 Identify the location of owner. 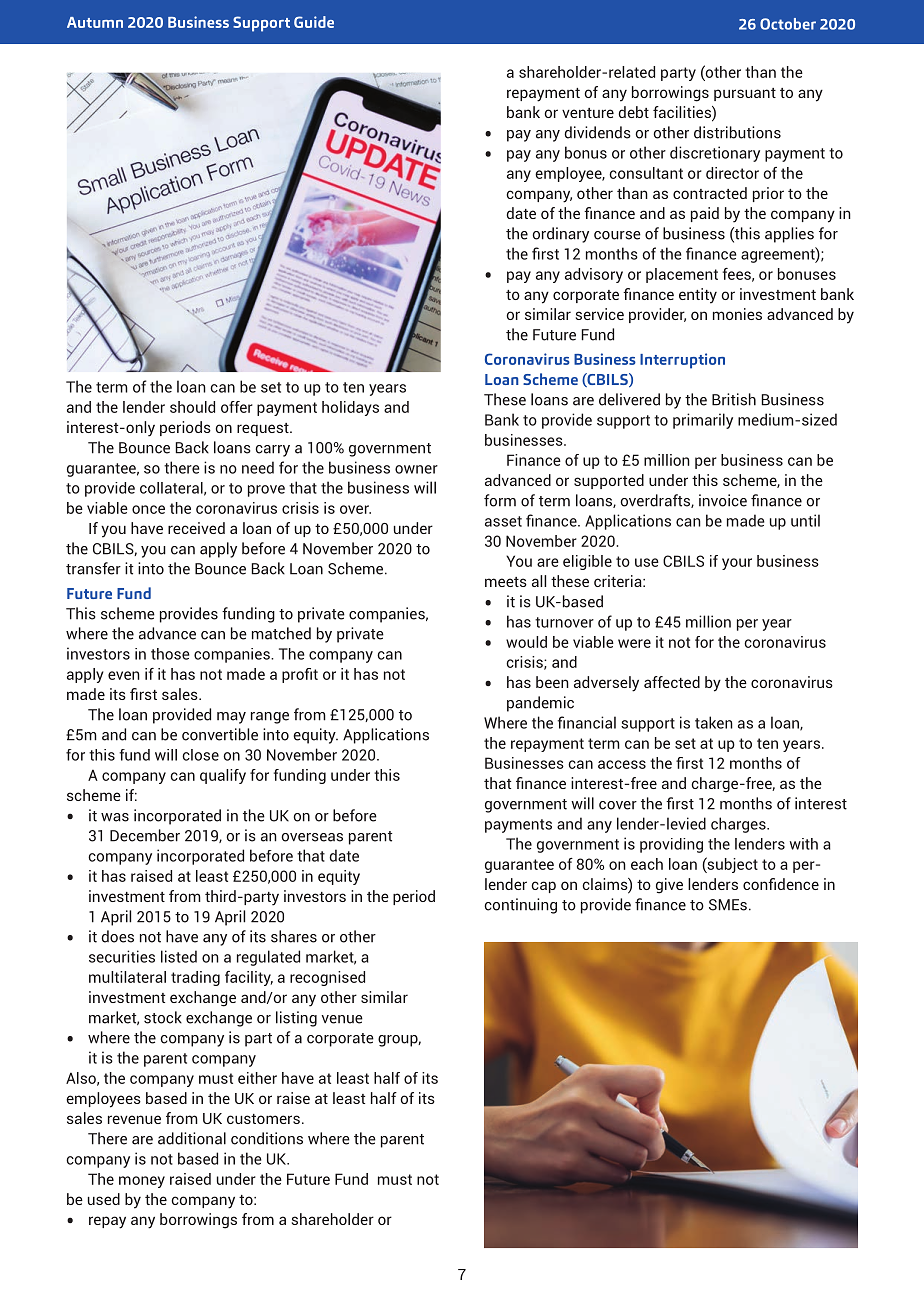
(416, 469).
